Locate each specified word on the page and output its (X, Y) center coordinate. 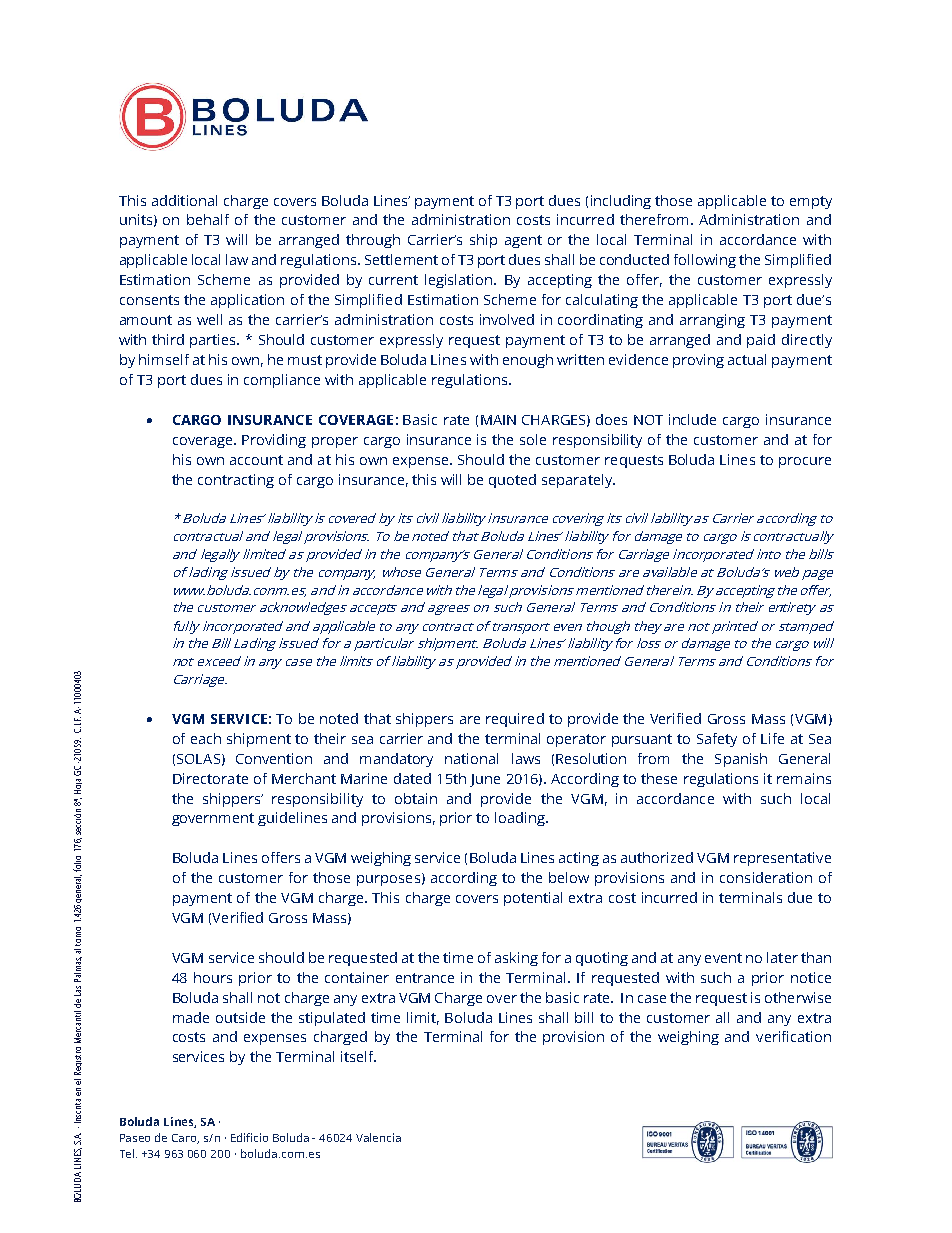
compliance (282, 381)
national (471, 758)
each (206, 738)
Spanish (741, 760)
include (692, 419)
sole (533, 439)
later (782, 957)
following (705, 261)
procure (805, 462)
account (256, 460)
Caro (185, 1139)
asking (516, 959)
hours (213, 977)
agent (523, 241)
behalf (208, 219)
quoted (512, 481)
